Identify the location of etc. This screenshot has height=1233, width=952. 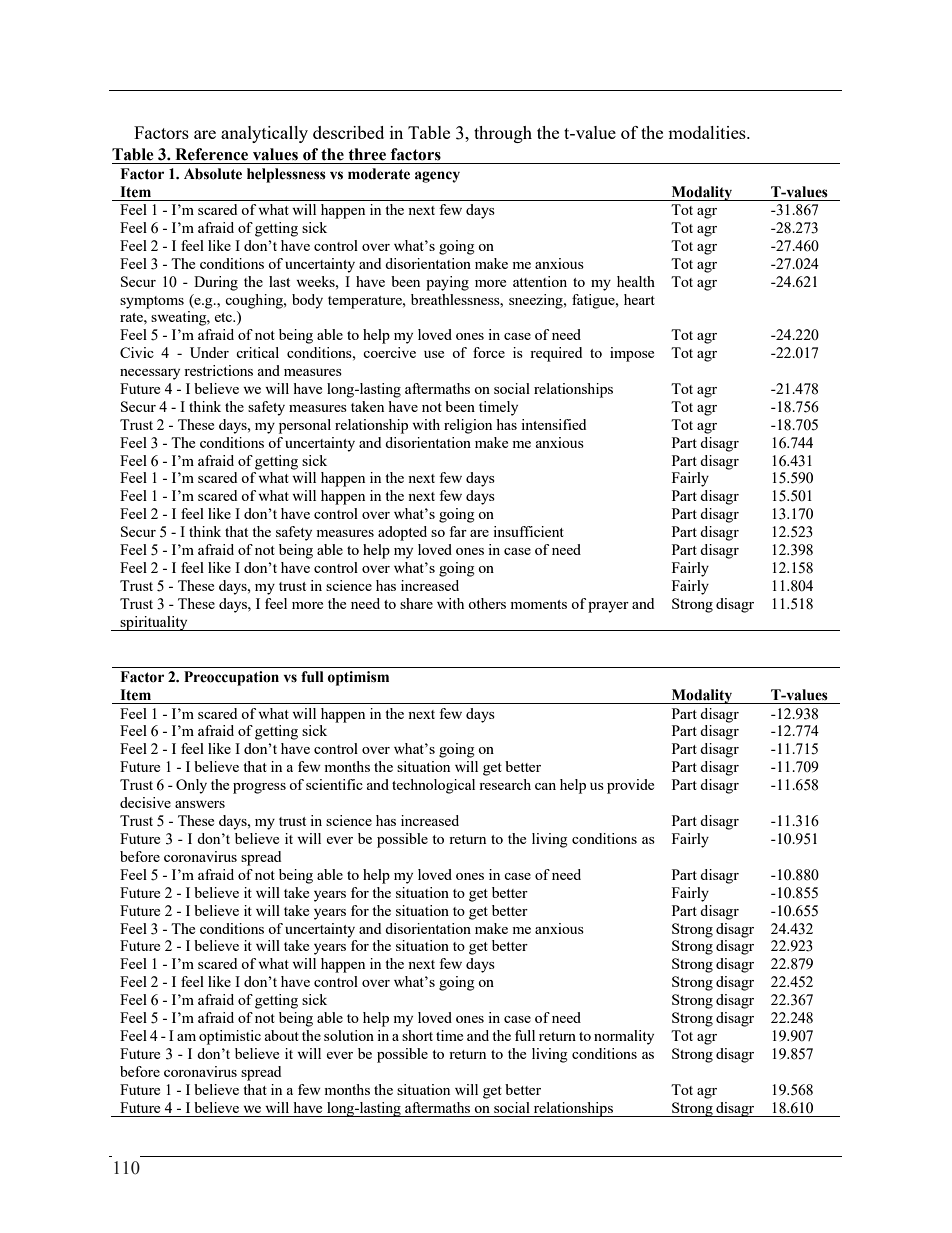
(224, 317).
